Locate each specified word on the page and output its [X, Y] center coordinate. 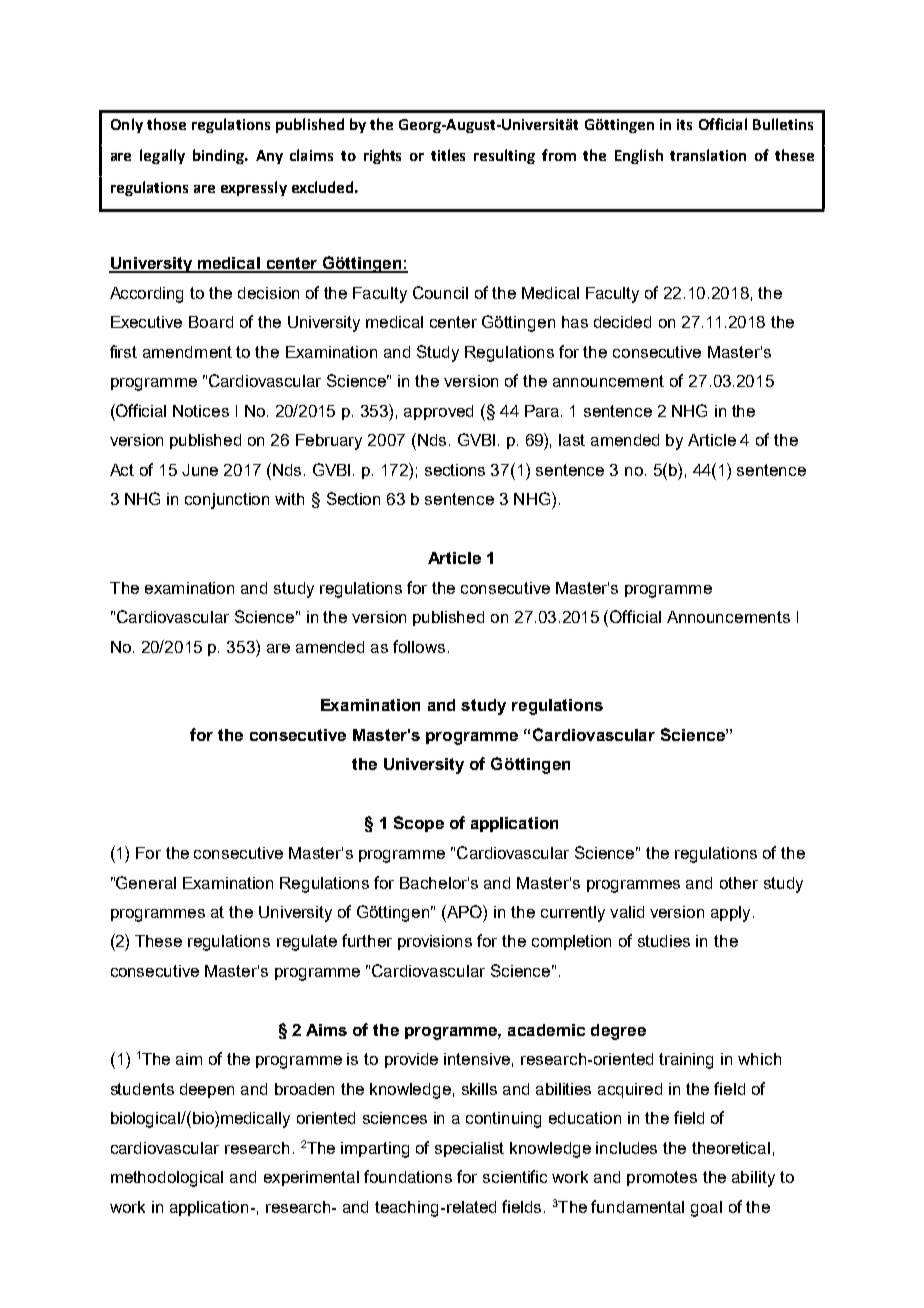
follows [419, 646]
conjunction [227, 501]
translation [708, 155]
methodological [167, 1179]
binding [220, 156]
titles [448, 155]
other [739, 883]
